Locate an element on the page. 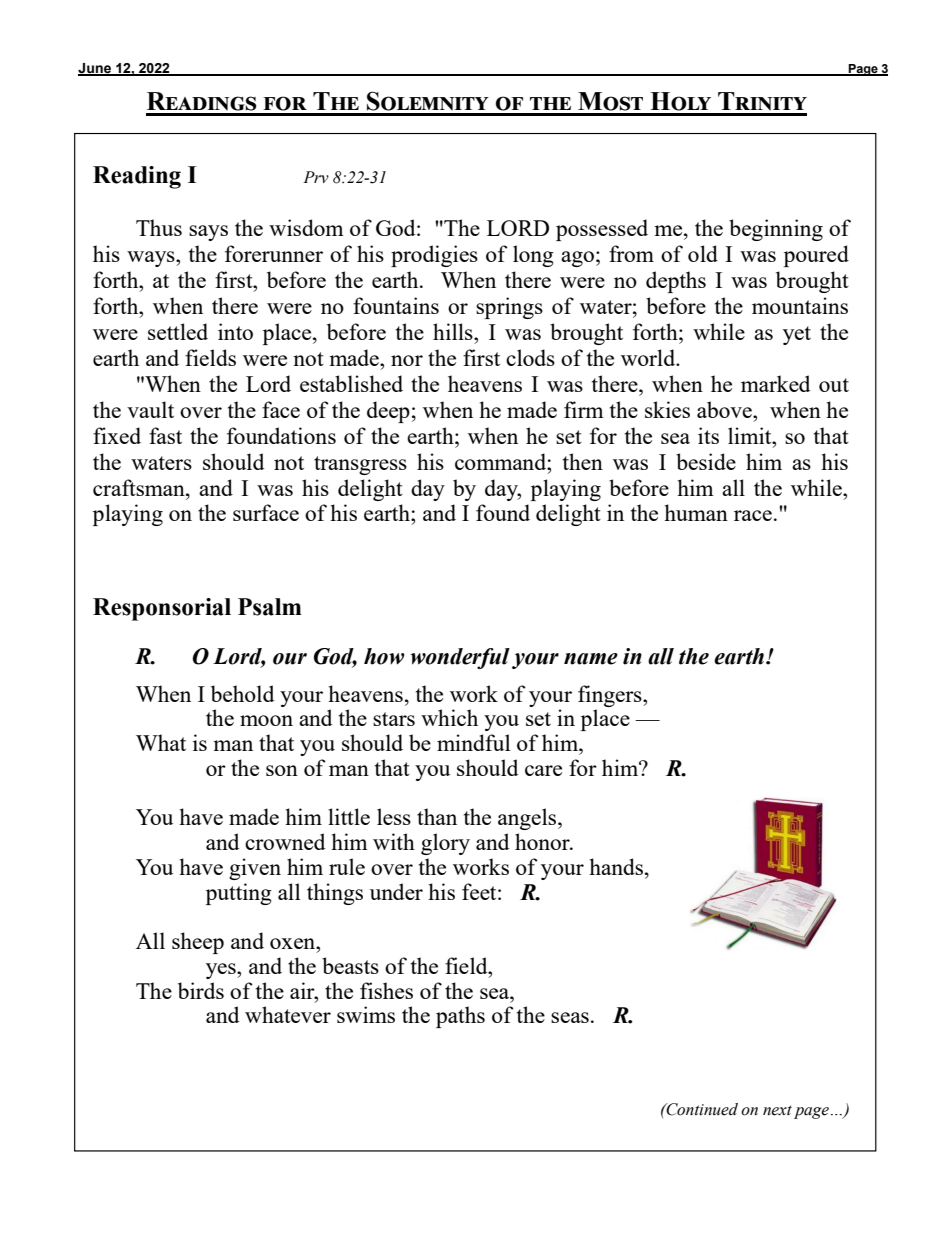 This page has width=952, height=1233. given is located at coordinates (255, 869).
